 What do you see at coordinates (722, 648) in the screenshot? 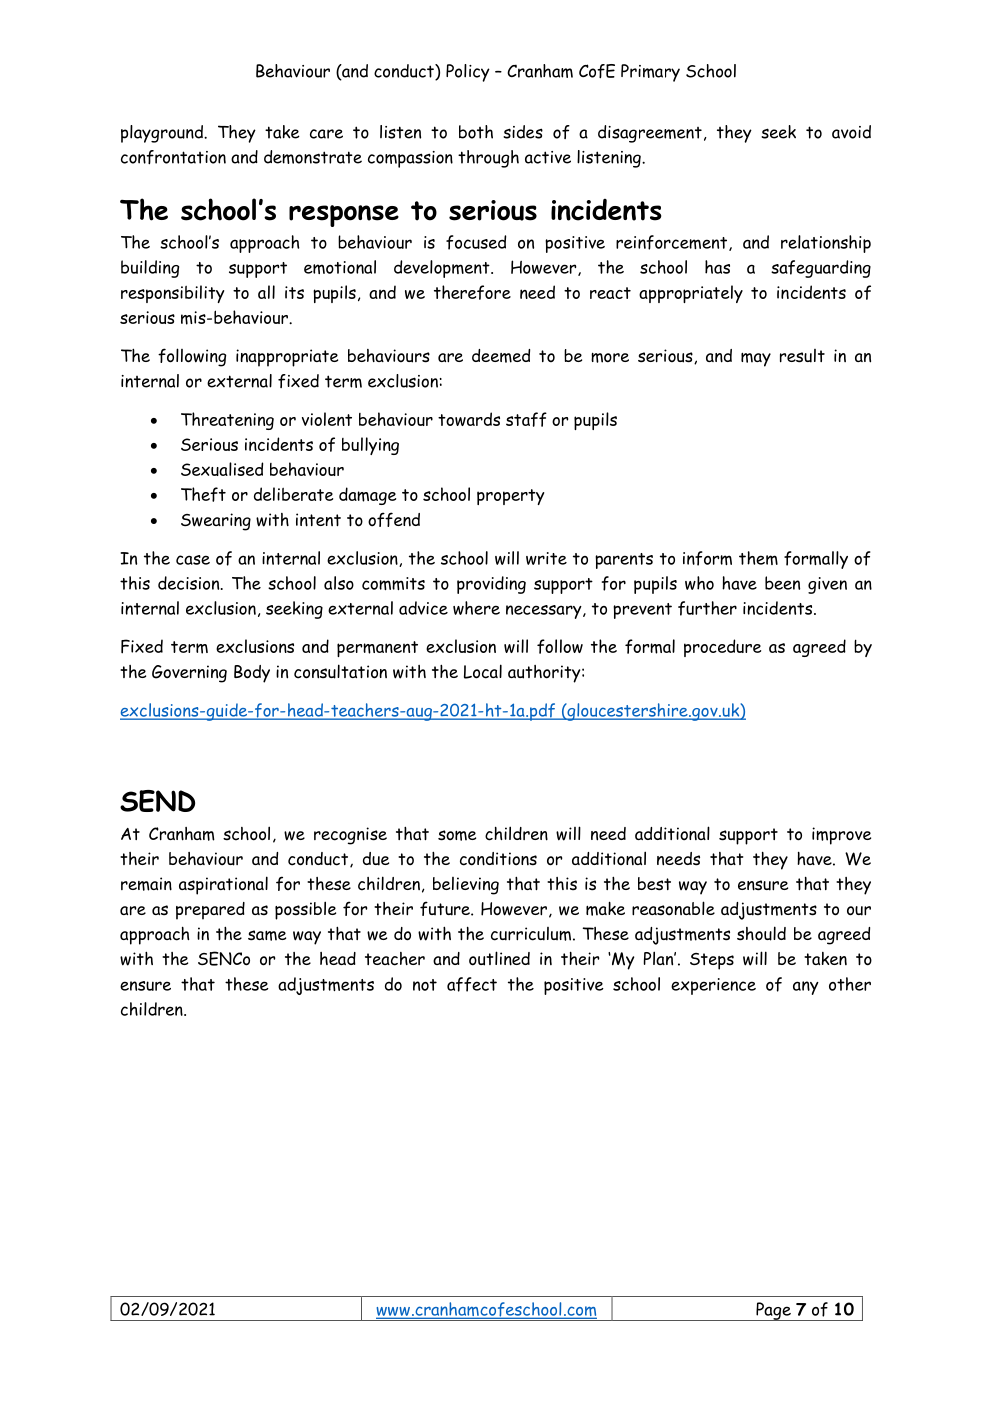
I see `procedure` at bounding box center [722, 648].
